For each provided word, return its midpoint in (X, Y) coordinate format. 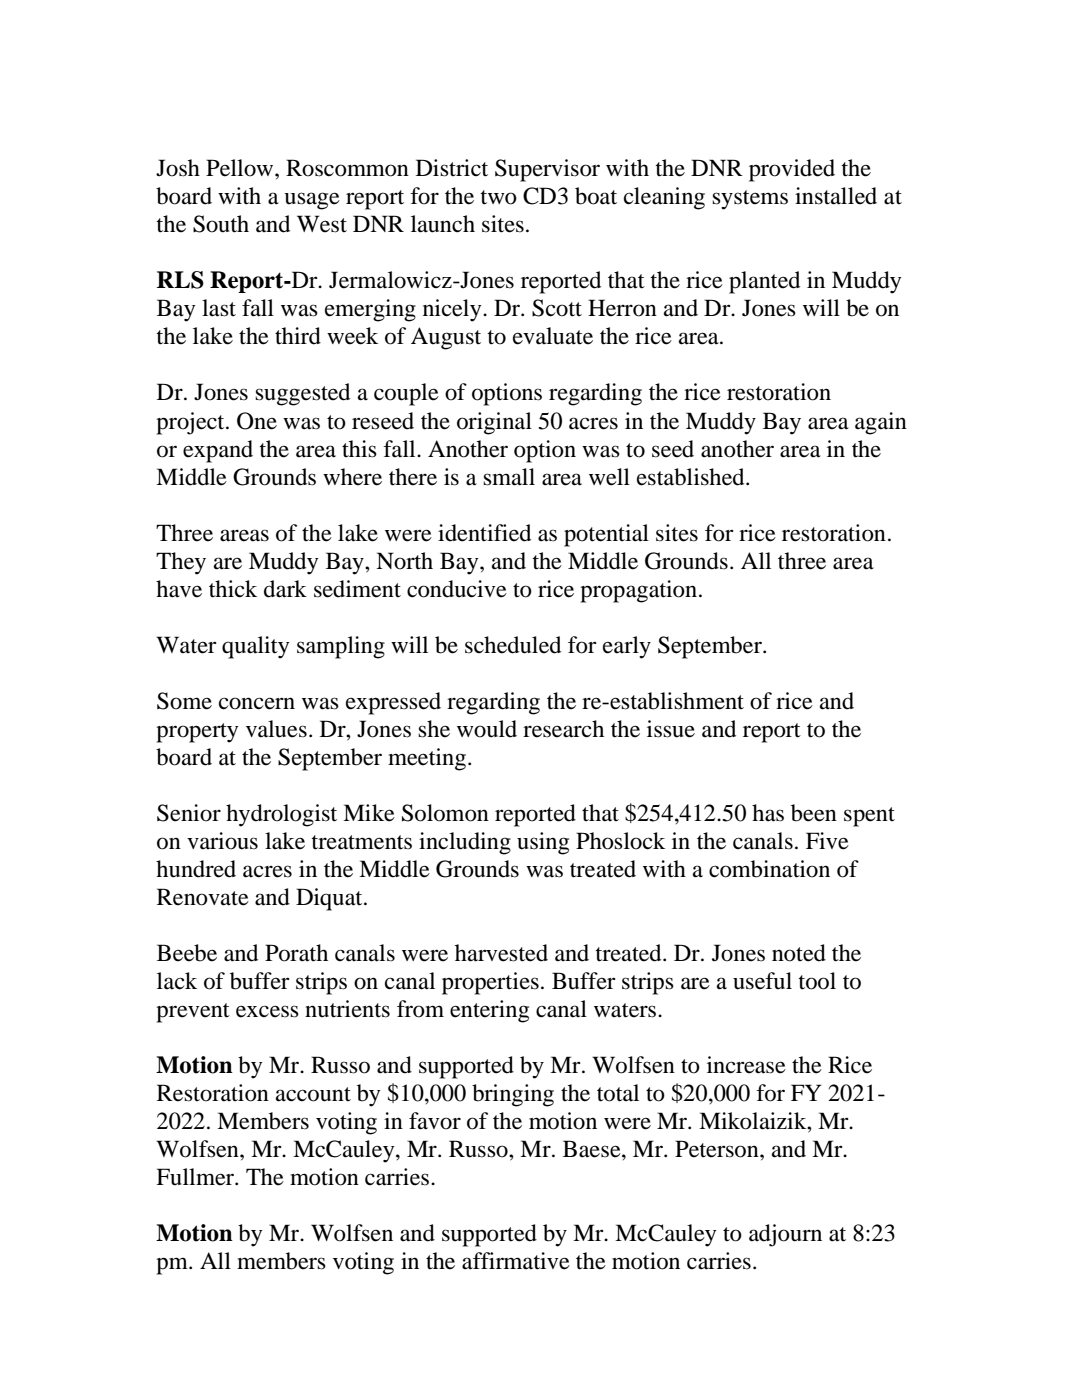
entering (489, 1011)
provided (792, 170)
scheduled (513, 645)
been (814, 813)
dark (285, 589)
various (222, 841)
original (494, 423)
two (498, 197)
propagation (638, 591)
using (543, 843)
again (881, 423)
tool (817, 981)
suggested (302, 394)
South (221, 224)
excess (267, 1011)
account (313, 1094)
